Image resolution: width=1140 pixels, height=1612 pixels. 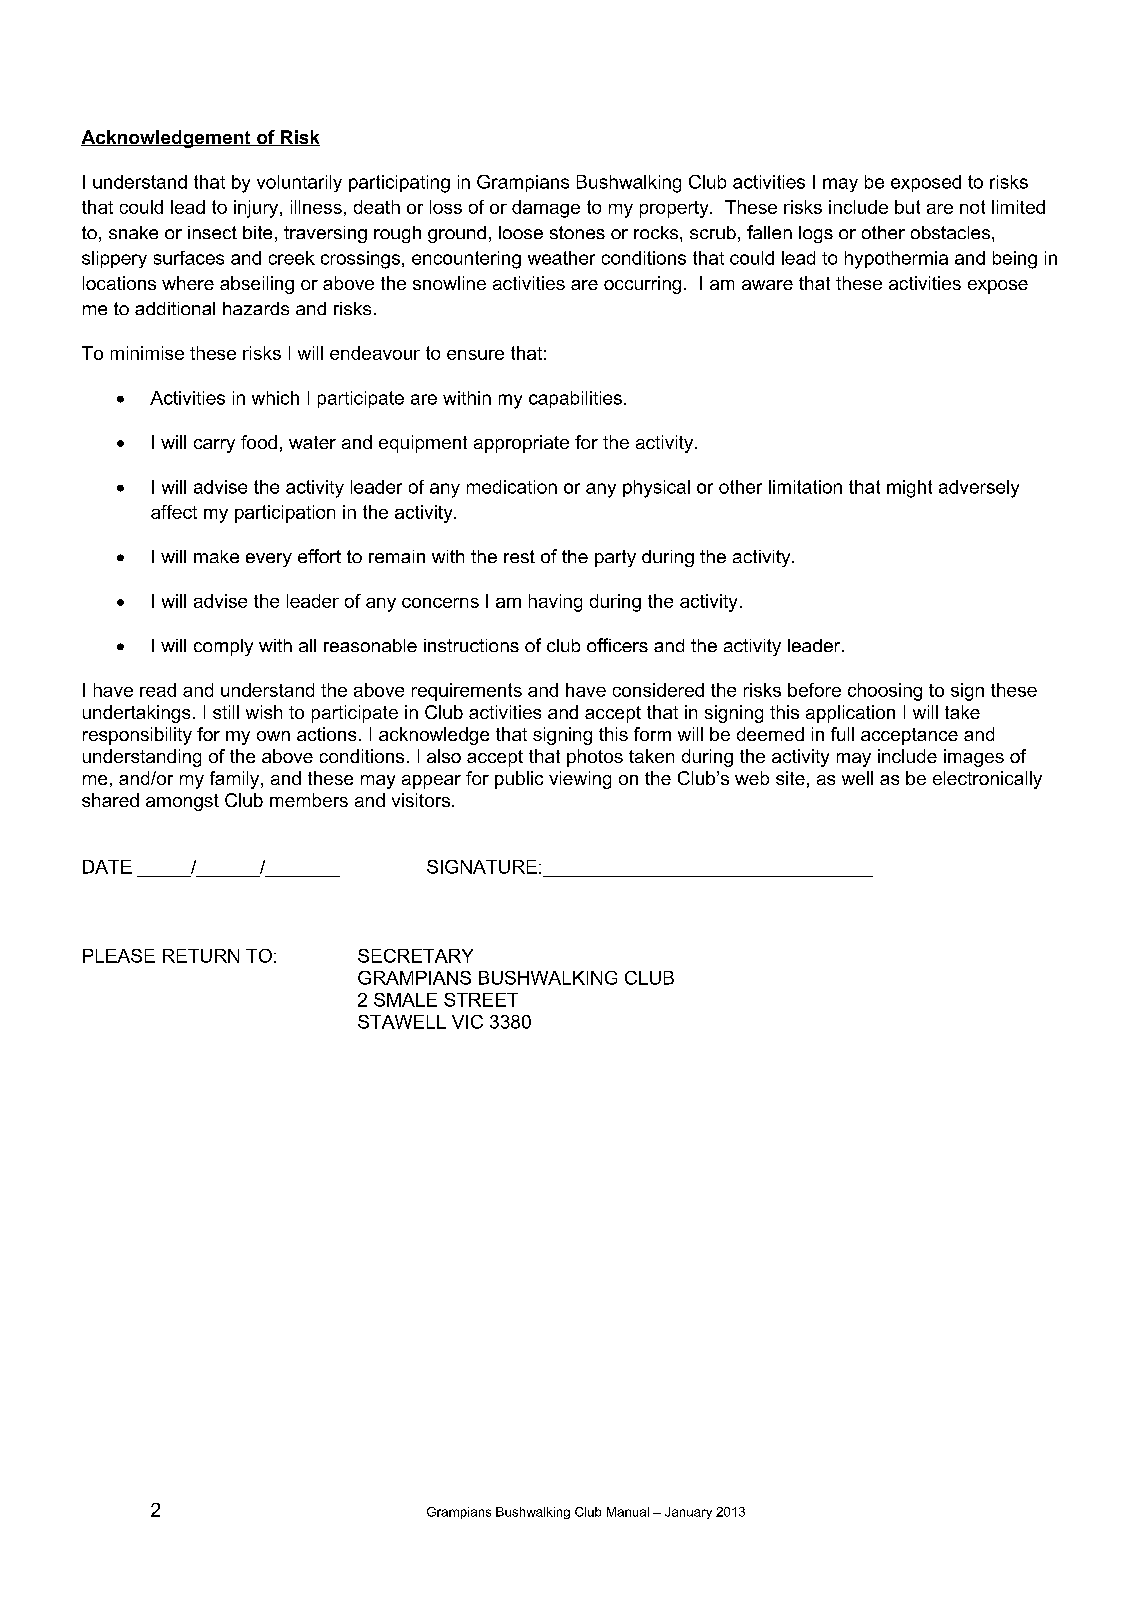 I want to click on Manual, so click(x=628, y=1512).
